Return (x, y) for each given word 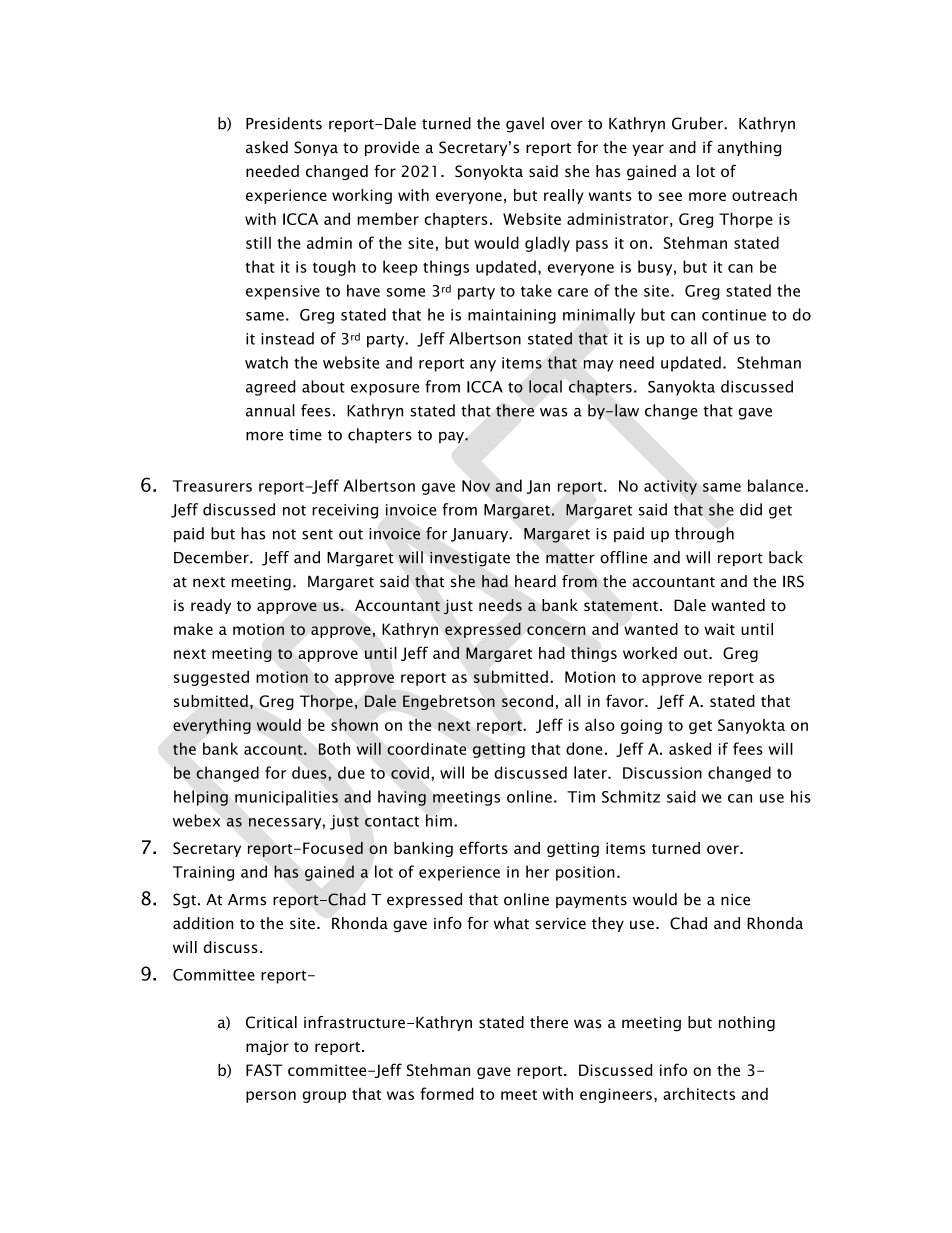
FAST (264, 1070)
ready (211, 606)
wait (719, 629)
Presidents (284, 123)
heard (535, 581)
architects (699, 1094)
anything (749, 149)
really (564, 196)
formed (447, 1093)
